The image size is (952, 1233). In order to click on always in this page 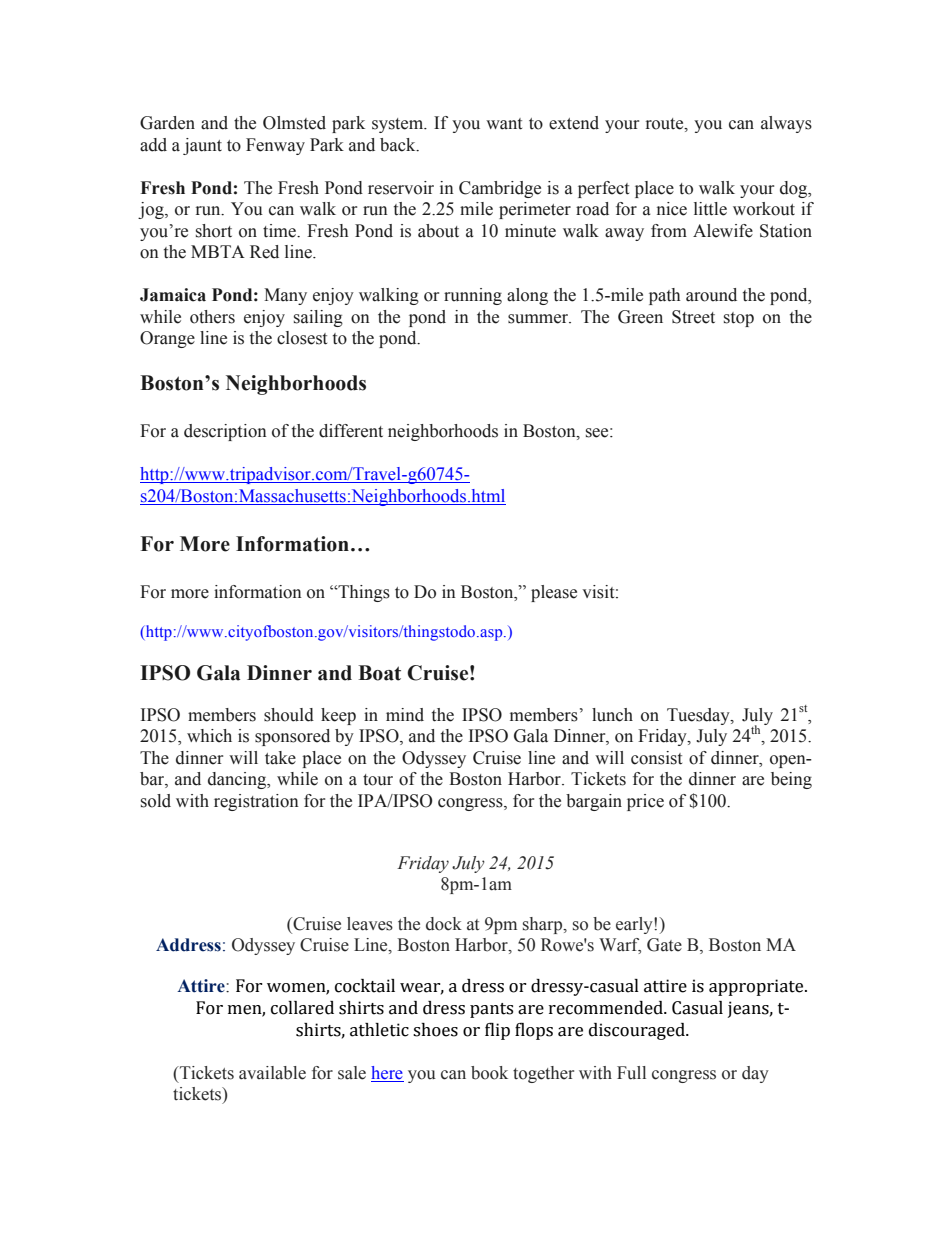, I will do `click(786, 124)`.
